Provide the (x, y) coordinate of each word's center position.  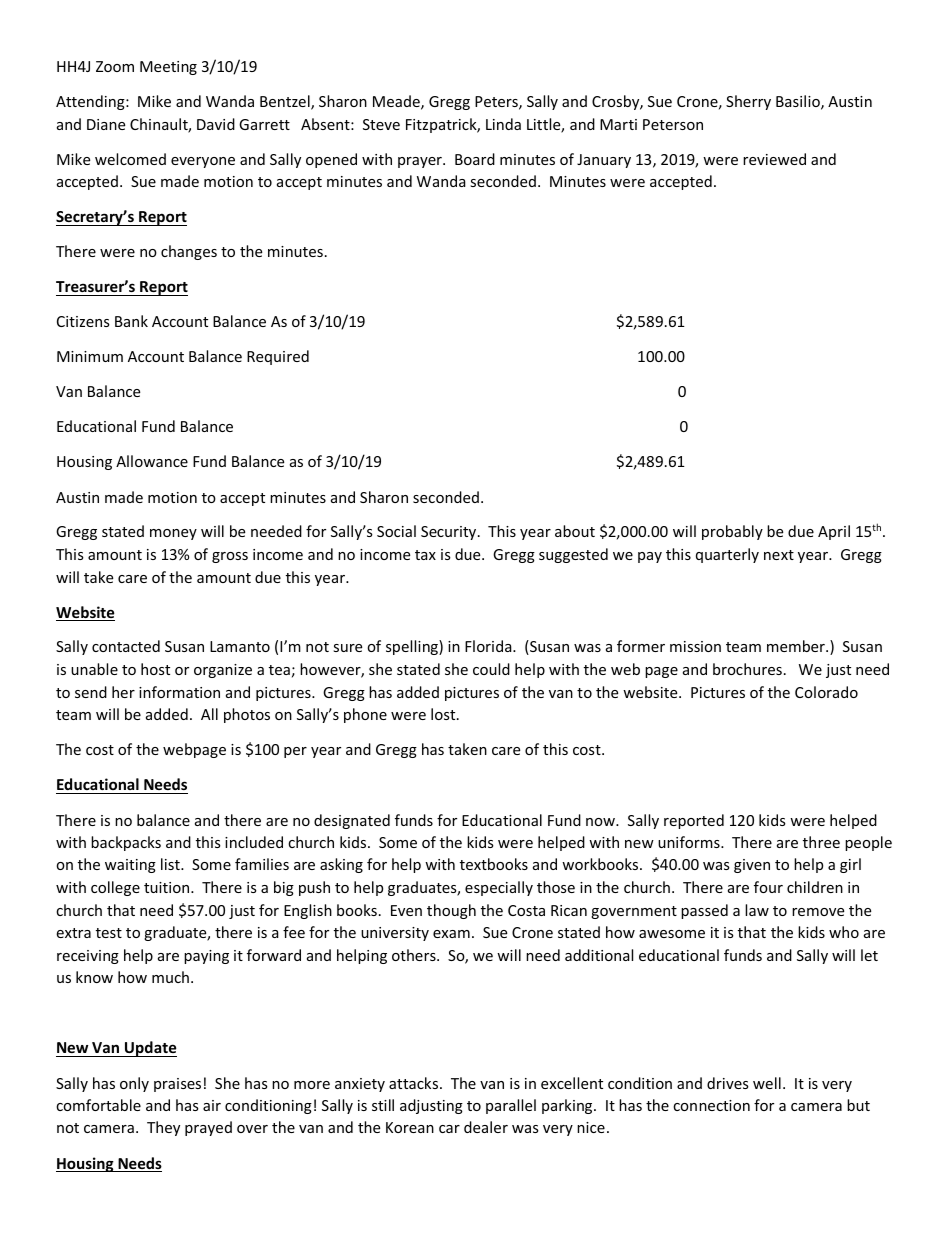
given (752, 866)
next (779, 555)
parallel (511, 1106)
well (767, 1083)
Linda (503, 124)
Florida (489, 646)
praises (177, 1085)
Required (278, 357)
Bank (131, 321)
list (171, 864)
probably (732, 532)
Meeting (168, 68)
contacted (126, 646)
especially (499, 888)
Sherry (748, 102)
